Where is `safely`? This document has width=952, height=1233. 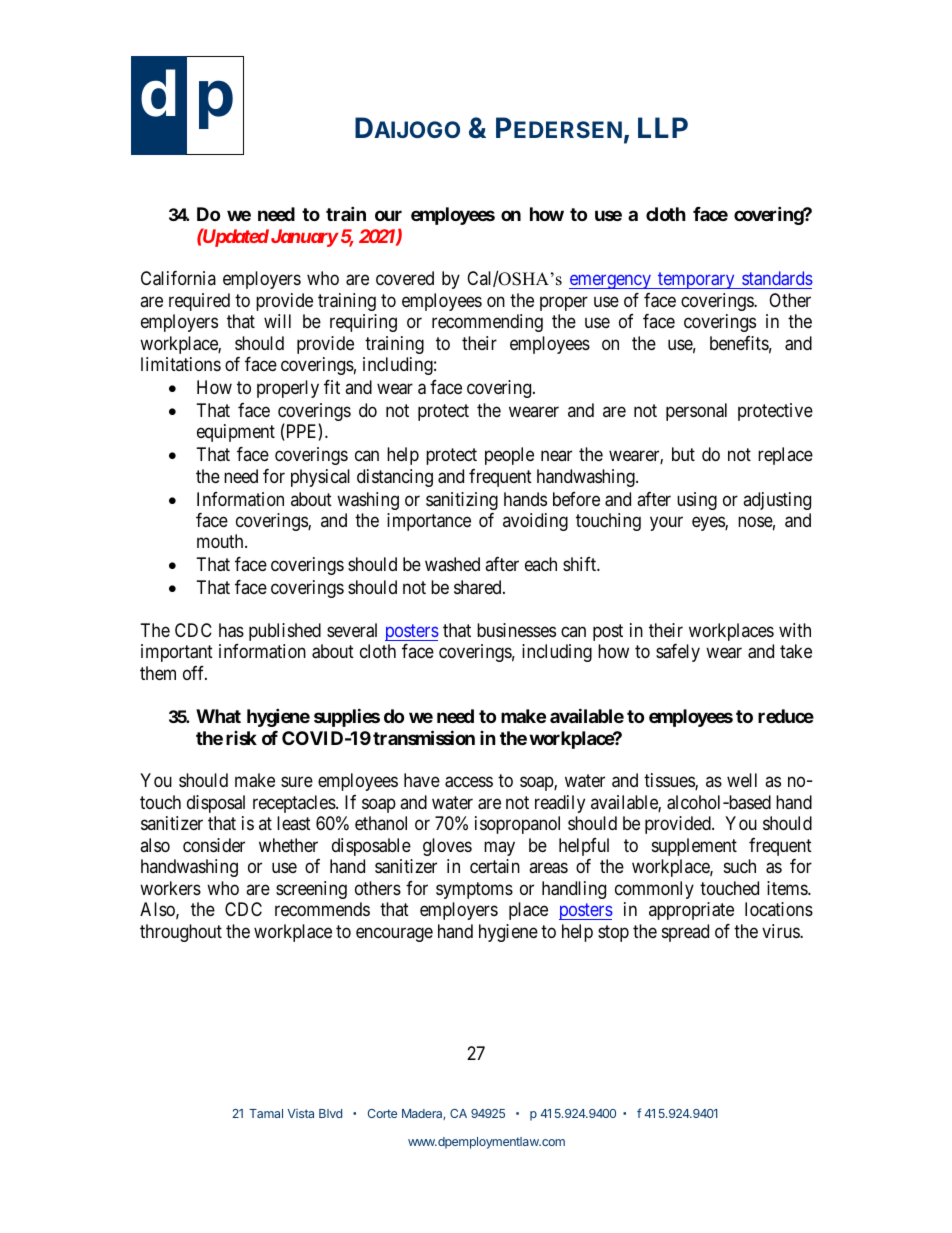
safely is located at coordinates (678, 653).
